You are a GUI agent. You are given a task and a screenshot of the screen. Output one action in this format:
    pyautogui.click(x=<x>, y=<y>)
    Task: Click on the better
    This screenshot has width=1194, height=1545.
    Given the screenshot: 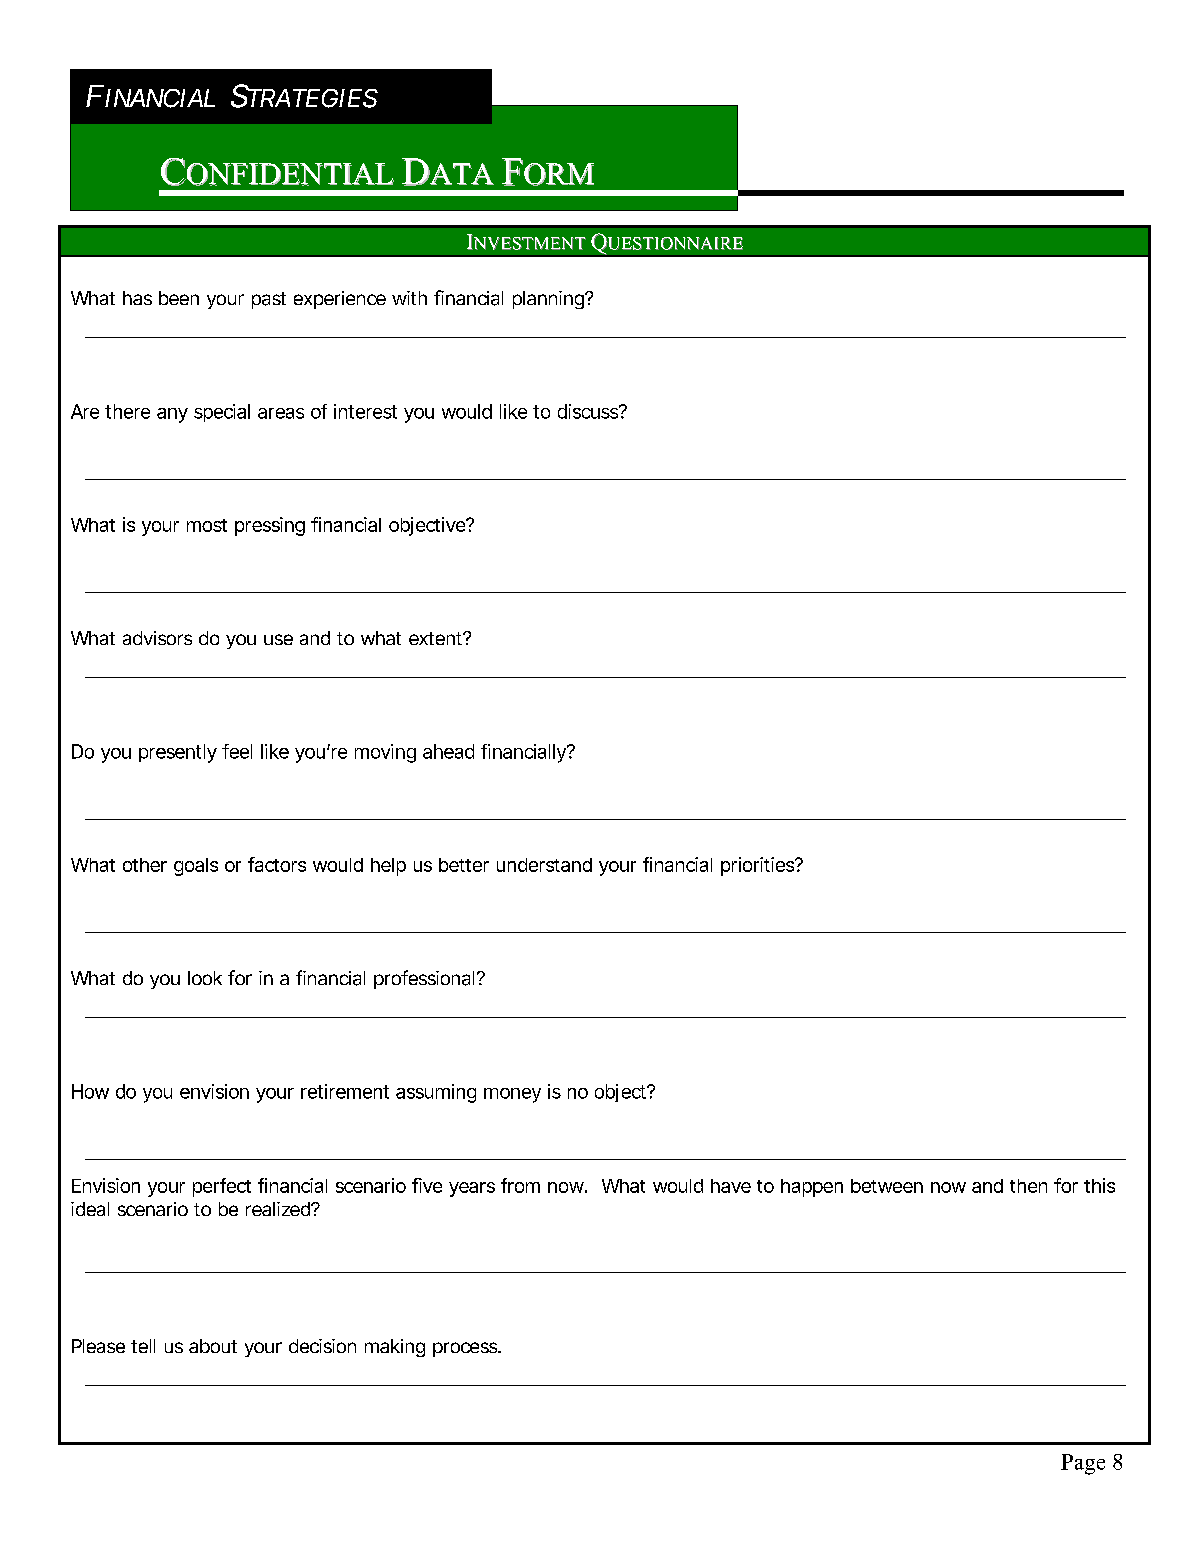 What is the action you would take?
    pyautogui.click(x=464, y=865)
